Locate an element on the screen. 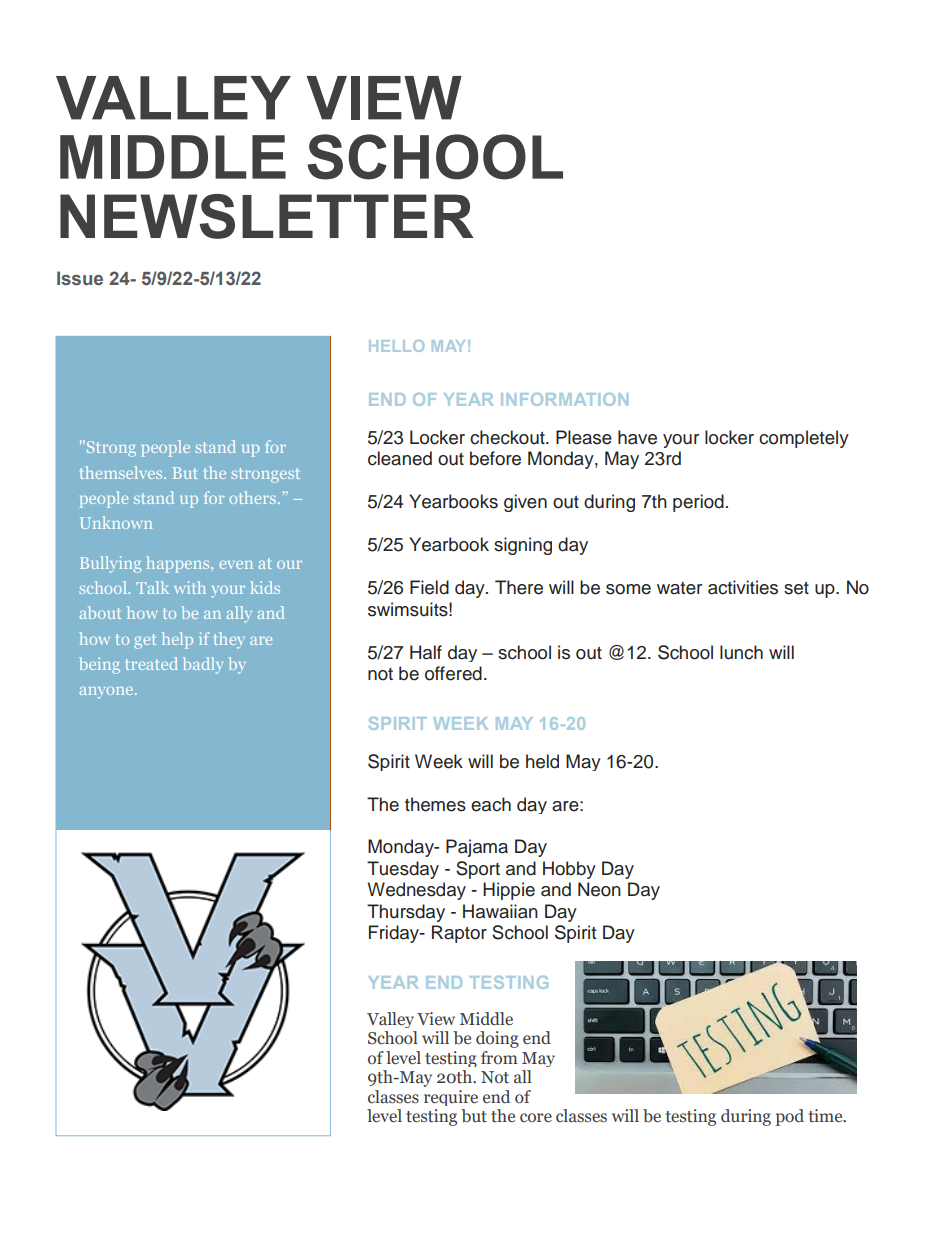  signing is located at coordinates (523, 546).
